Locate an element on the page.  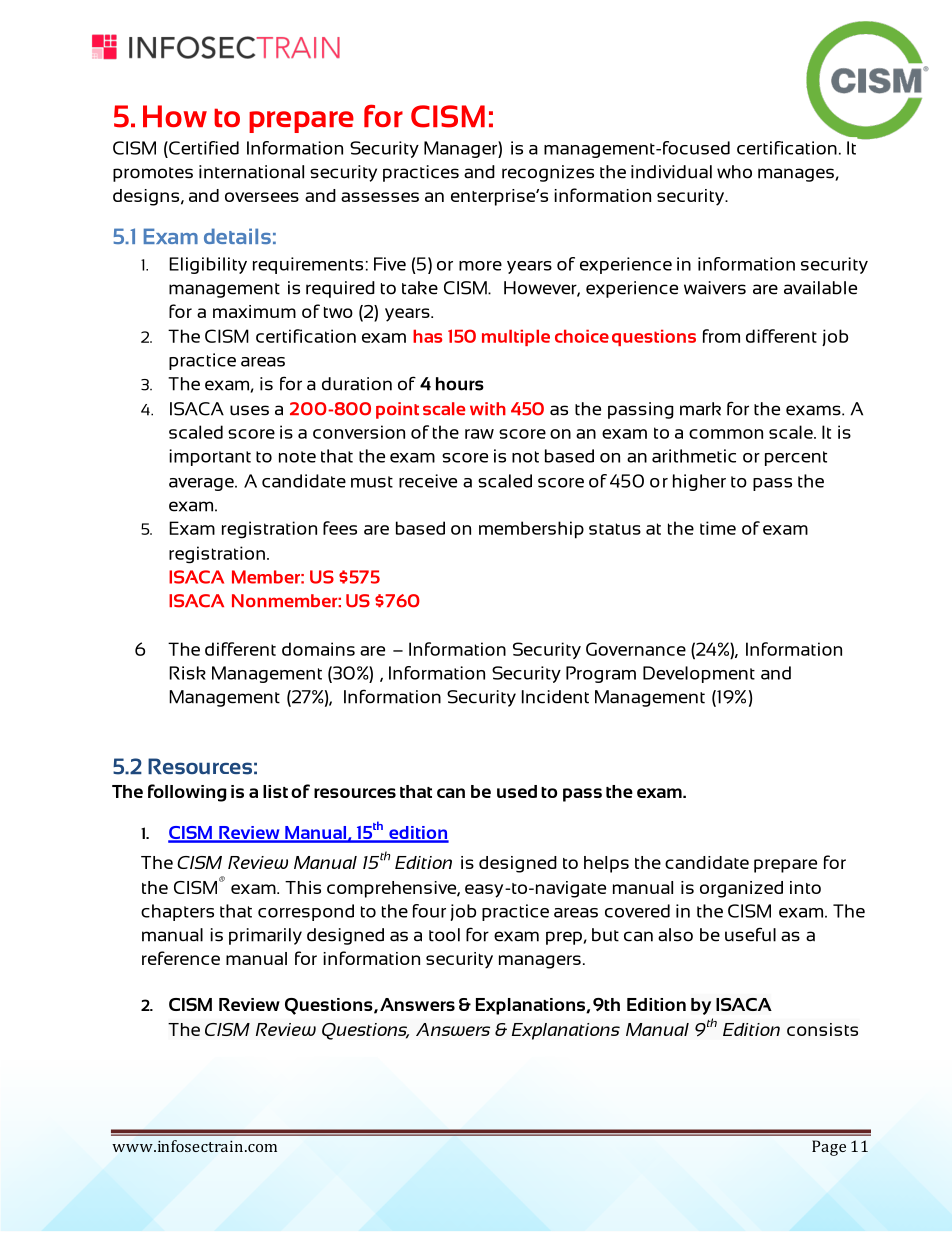
uses is located at coordinates (249, 410).
